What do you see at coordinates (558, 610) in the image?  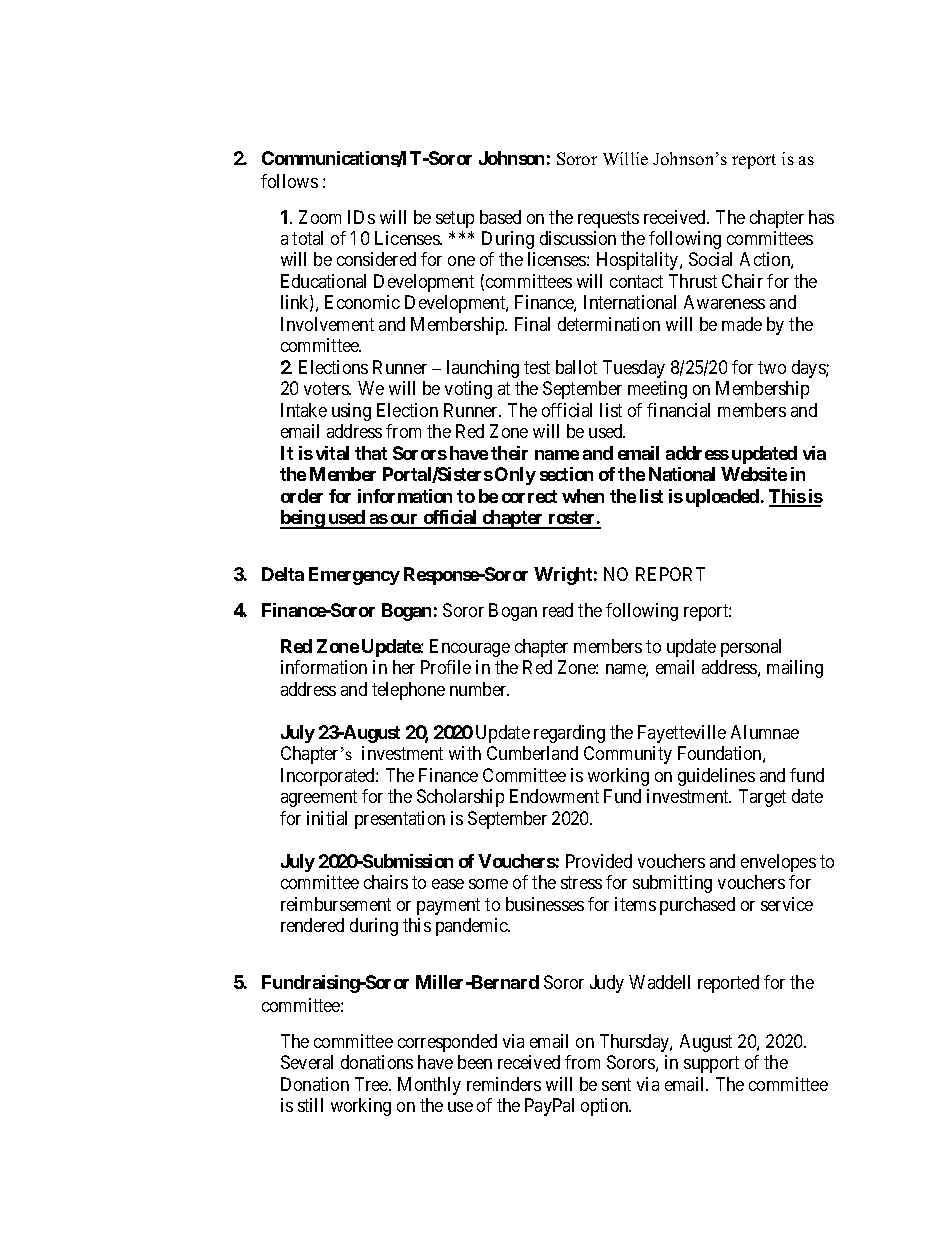 I see `read` at bounding box center [558, 610].
